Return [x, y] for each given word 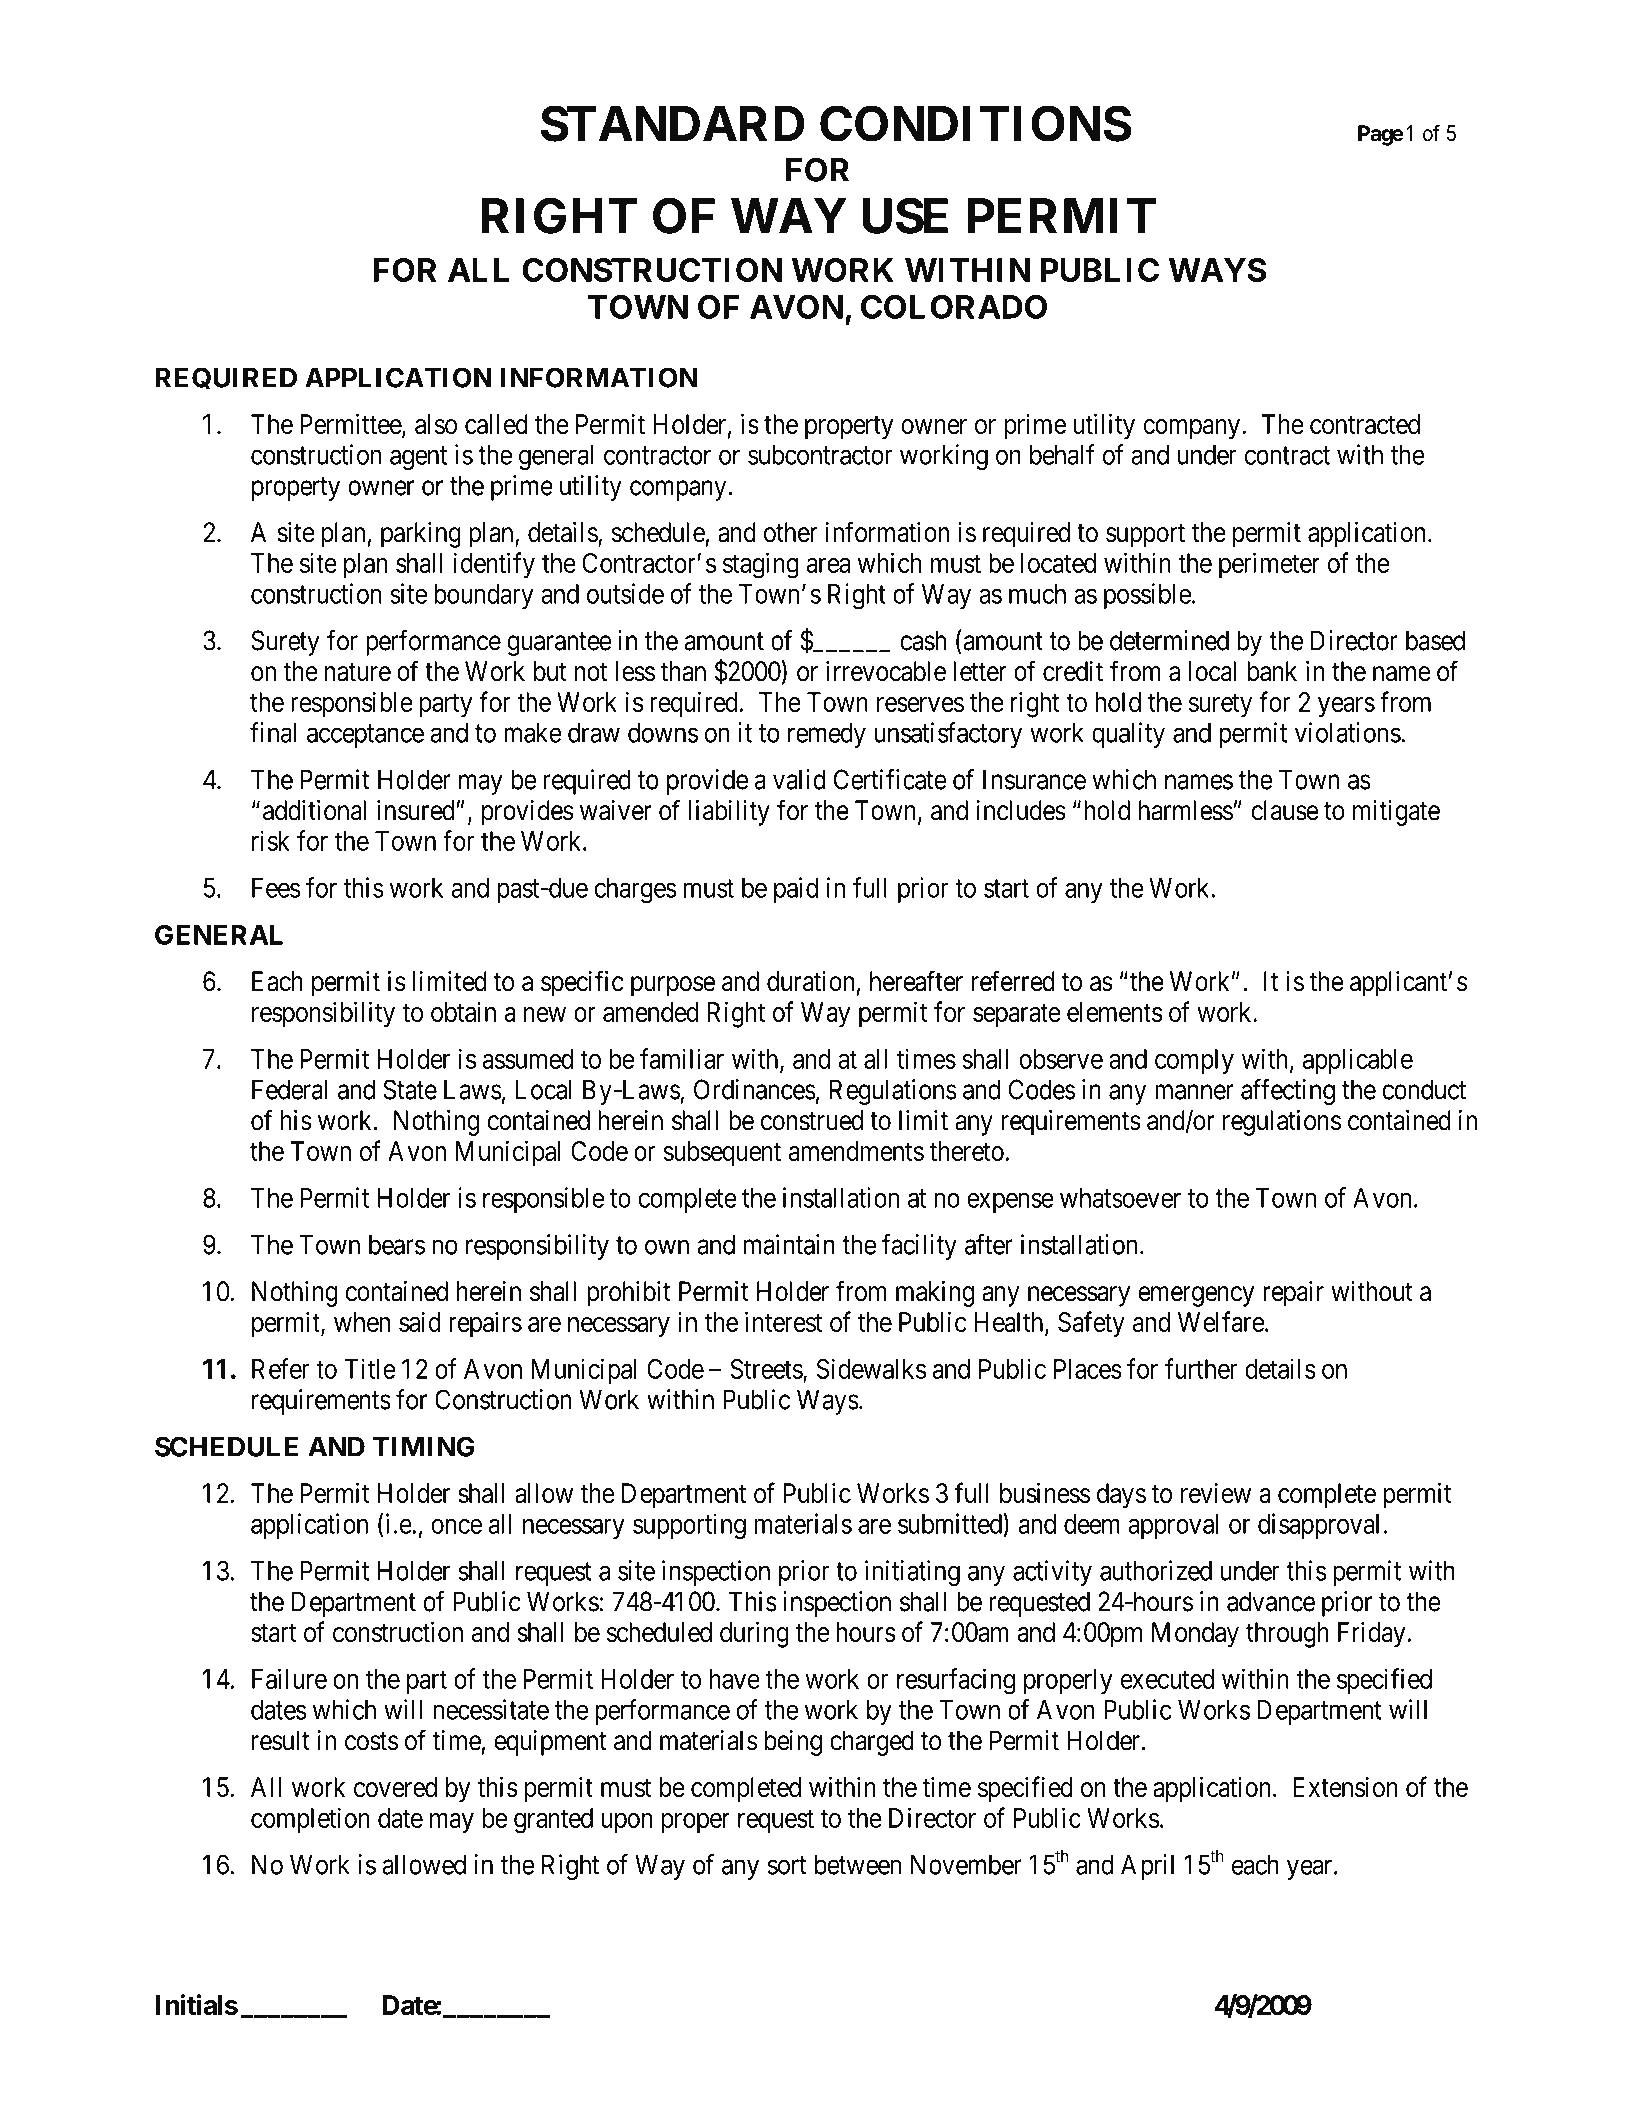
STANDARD [672, 123]
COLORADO [954, 307]
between [858, 1865]
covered [395, 1787]
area [828, 565]
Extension [1345, 1787]
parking [421, 535]
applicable [1358, 1061]
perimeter [1269, 565]
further [1201, 1368]
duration [810, 981]
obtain [463, 1011]
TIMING [424, 1446]
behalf [1062, 454]
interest [783, 1321]
